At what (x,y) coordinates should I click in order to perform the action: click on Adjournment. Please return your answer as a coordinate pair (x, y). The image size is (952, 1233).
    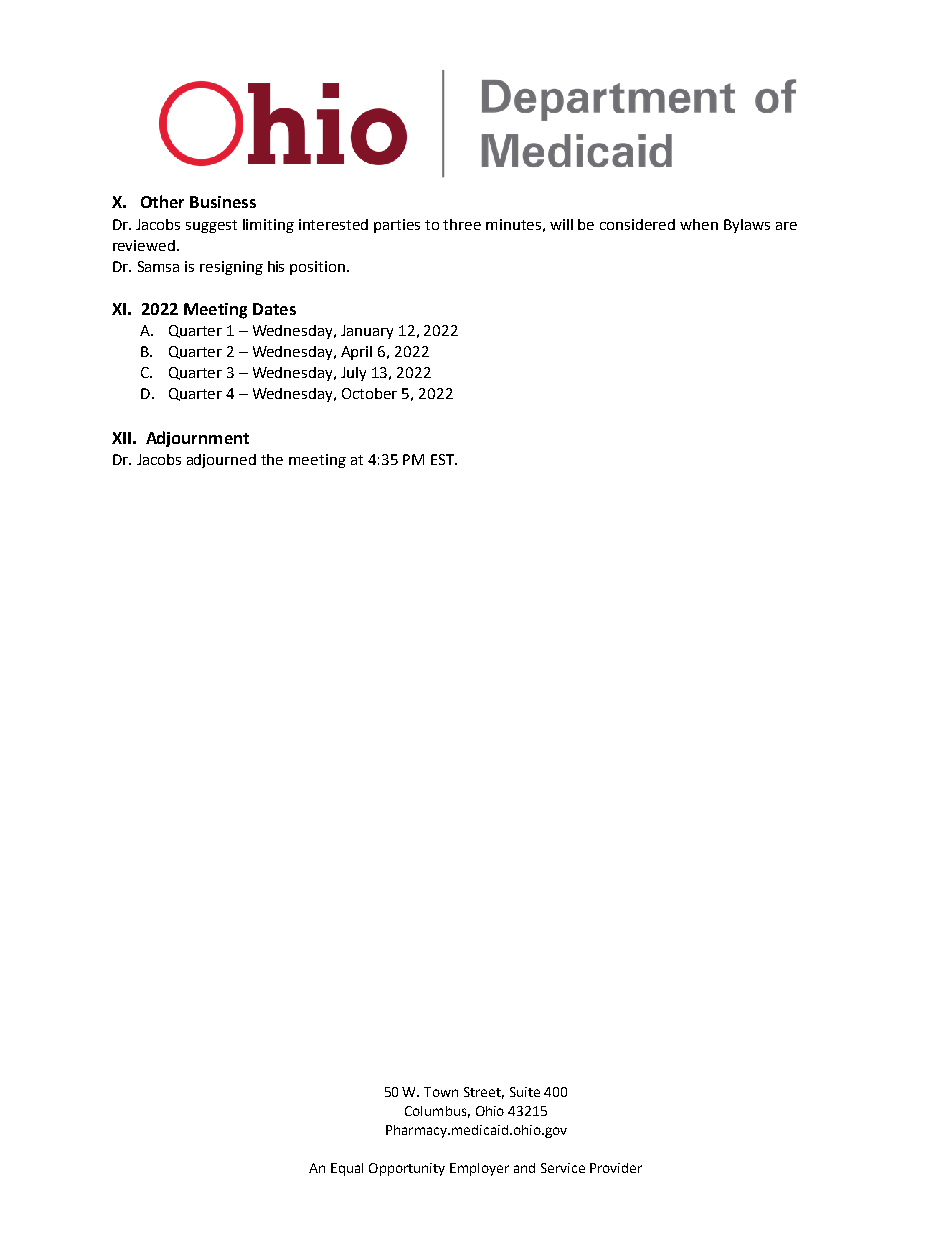
    Looking at the image, I should click on (197, 439).
